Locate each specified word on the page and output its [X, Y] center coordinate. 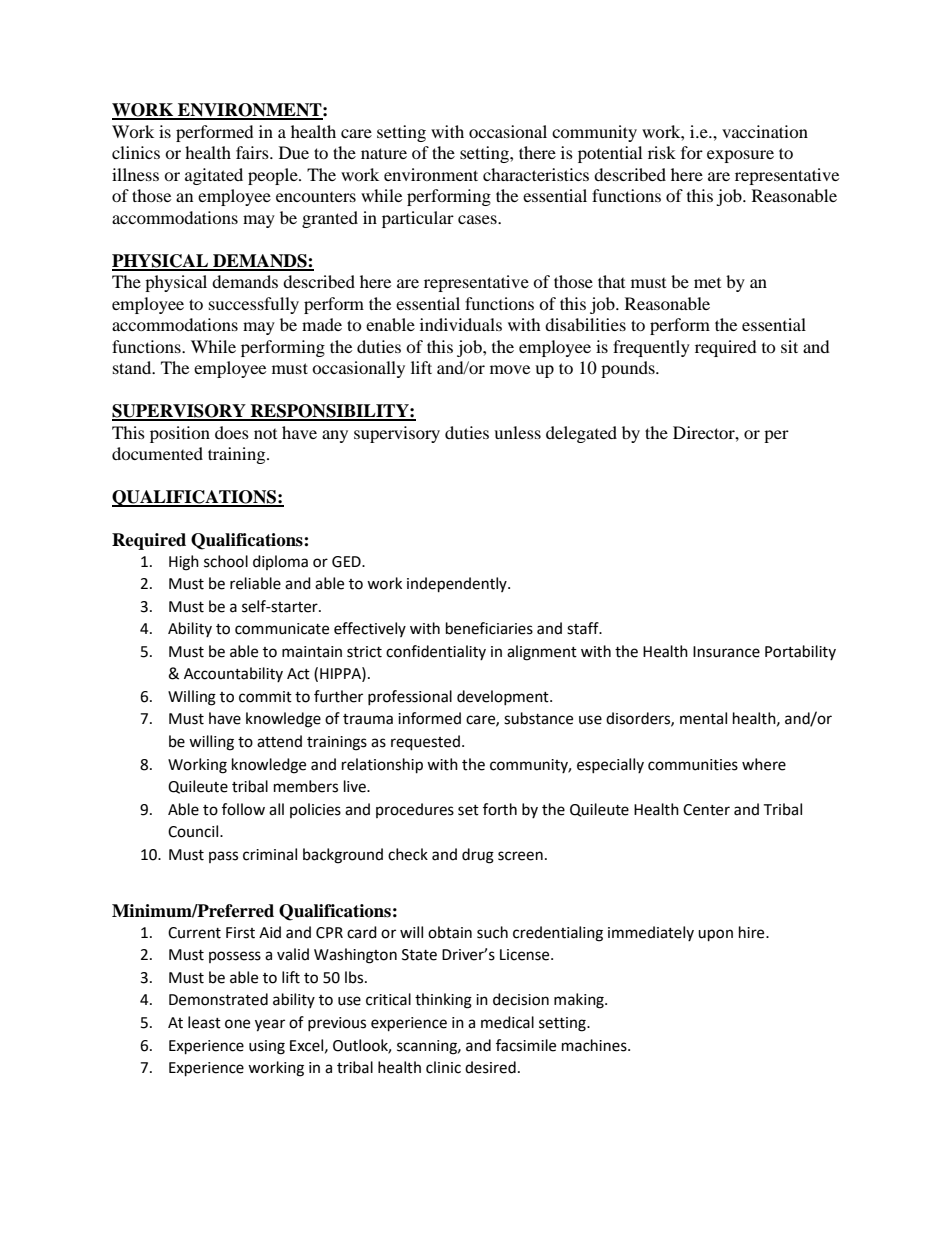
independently [458, 585]
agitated [214, 176]
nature [384, 153]
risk [662, 152]
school [226, 561]
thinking [443, 1001]
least [204, 1022]
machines [595, 1045]
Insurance [726, 652]
